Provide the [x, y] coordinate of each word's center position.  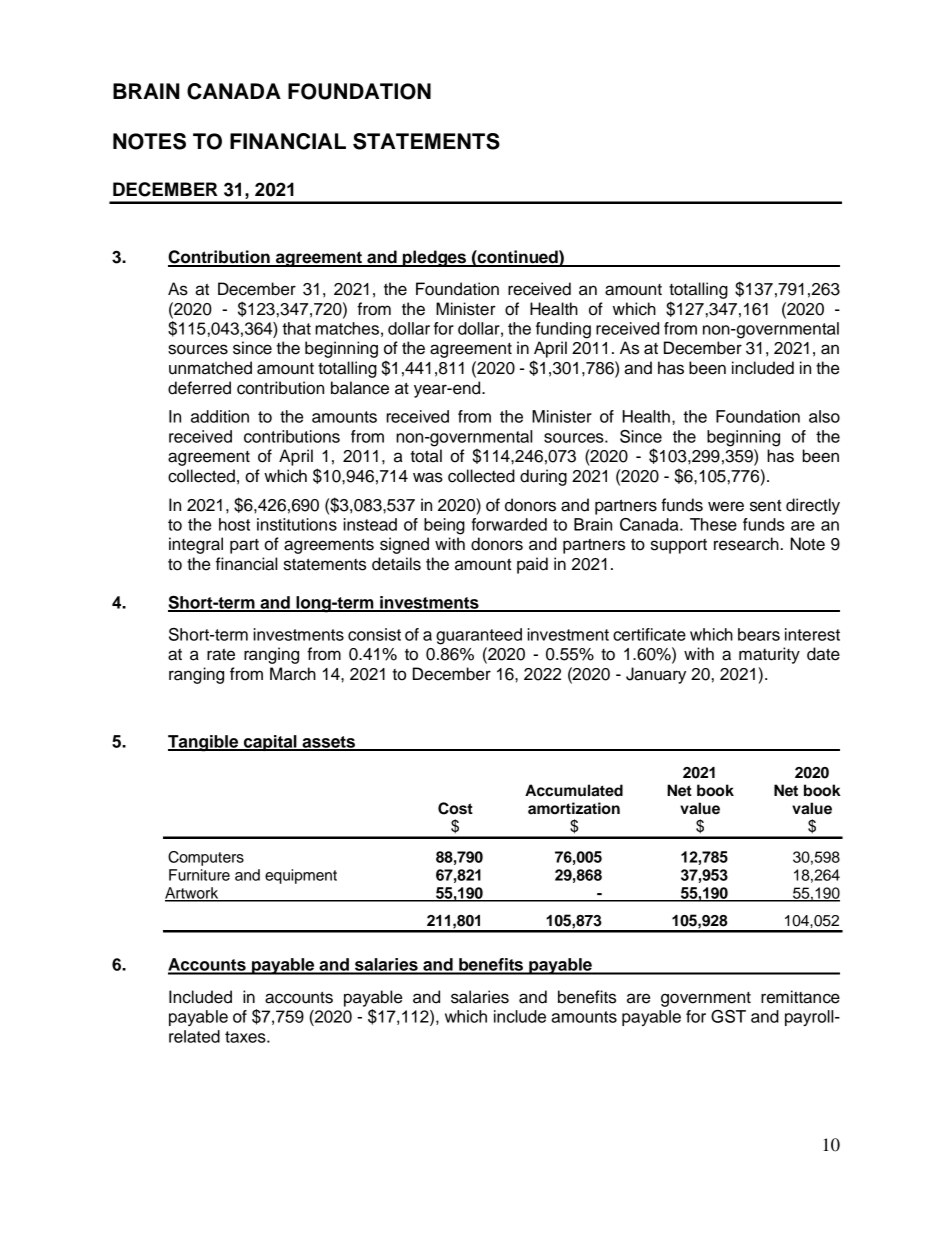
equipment [301, 876]
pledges [435, 258]
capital [270, 743]
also [824, 416]
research [747, 544]
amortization [574, 808]
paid [532, 565]
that [296, 328]
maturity [769, 655]
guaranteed [479, 636]
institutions [297, 524]
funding [563, 330]
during [543, 477]
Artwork [193, 894]
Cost [455, 808]
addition [220, 416]
